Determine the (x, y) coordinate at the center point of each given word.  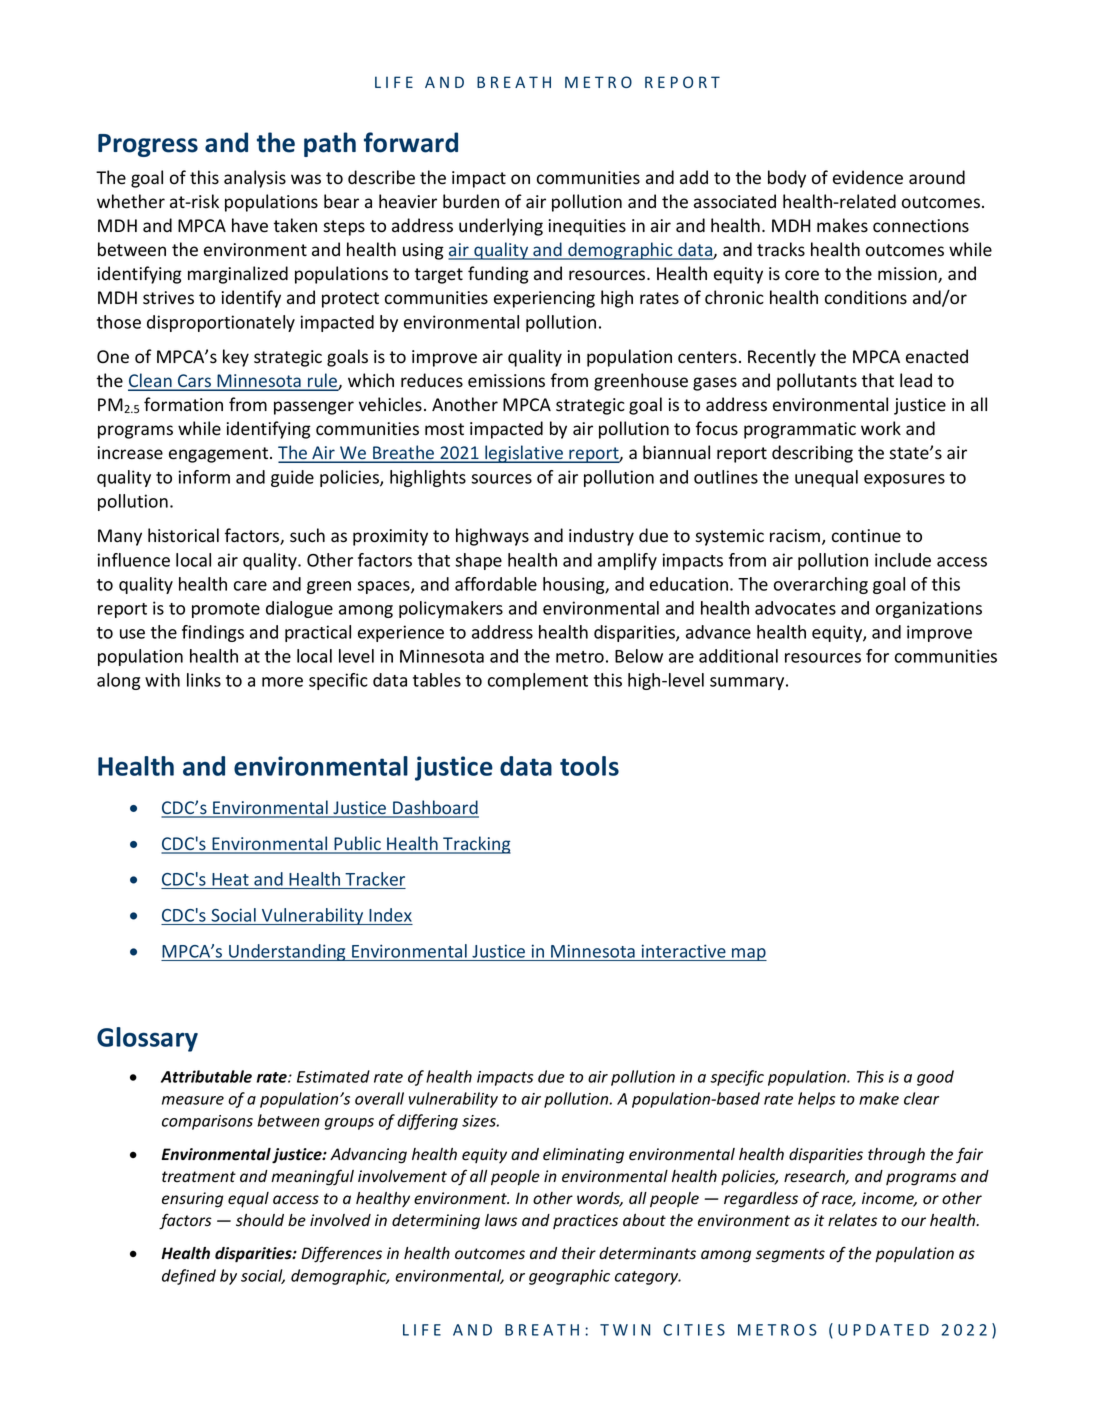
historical (183, 535)
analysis (255, 179)
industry (601, 537)
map (748, 954)
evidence (868, 177)
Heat (230, 879)
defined (189, 1277)
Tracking (476, 845)
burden (471, 201)
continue (866, 536)
